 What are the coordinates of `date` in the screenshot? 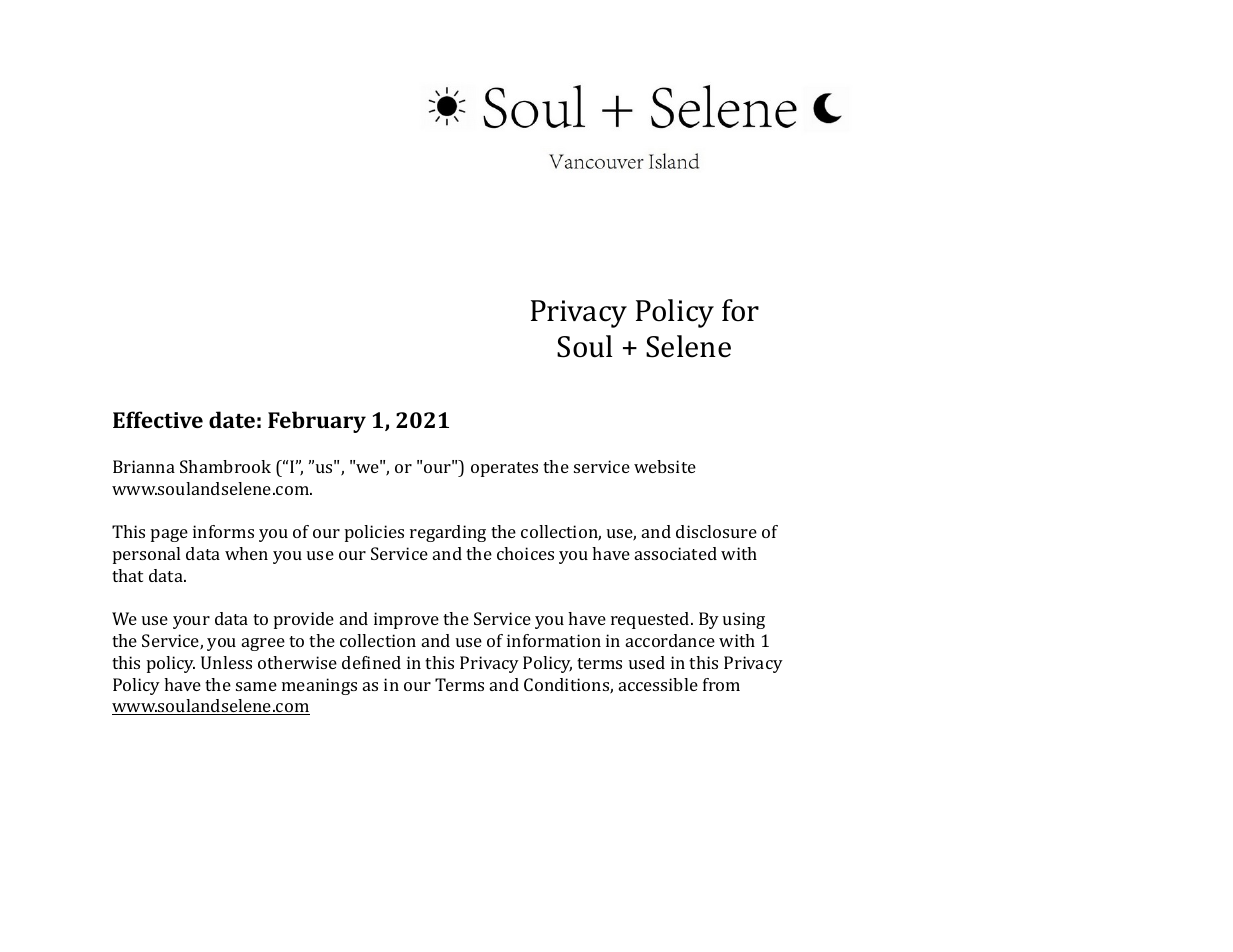 It's located at (232, 419).
